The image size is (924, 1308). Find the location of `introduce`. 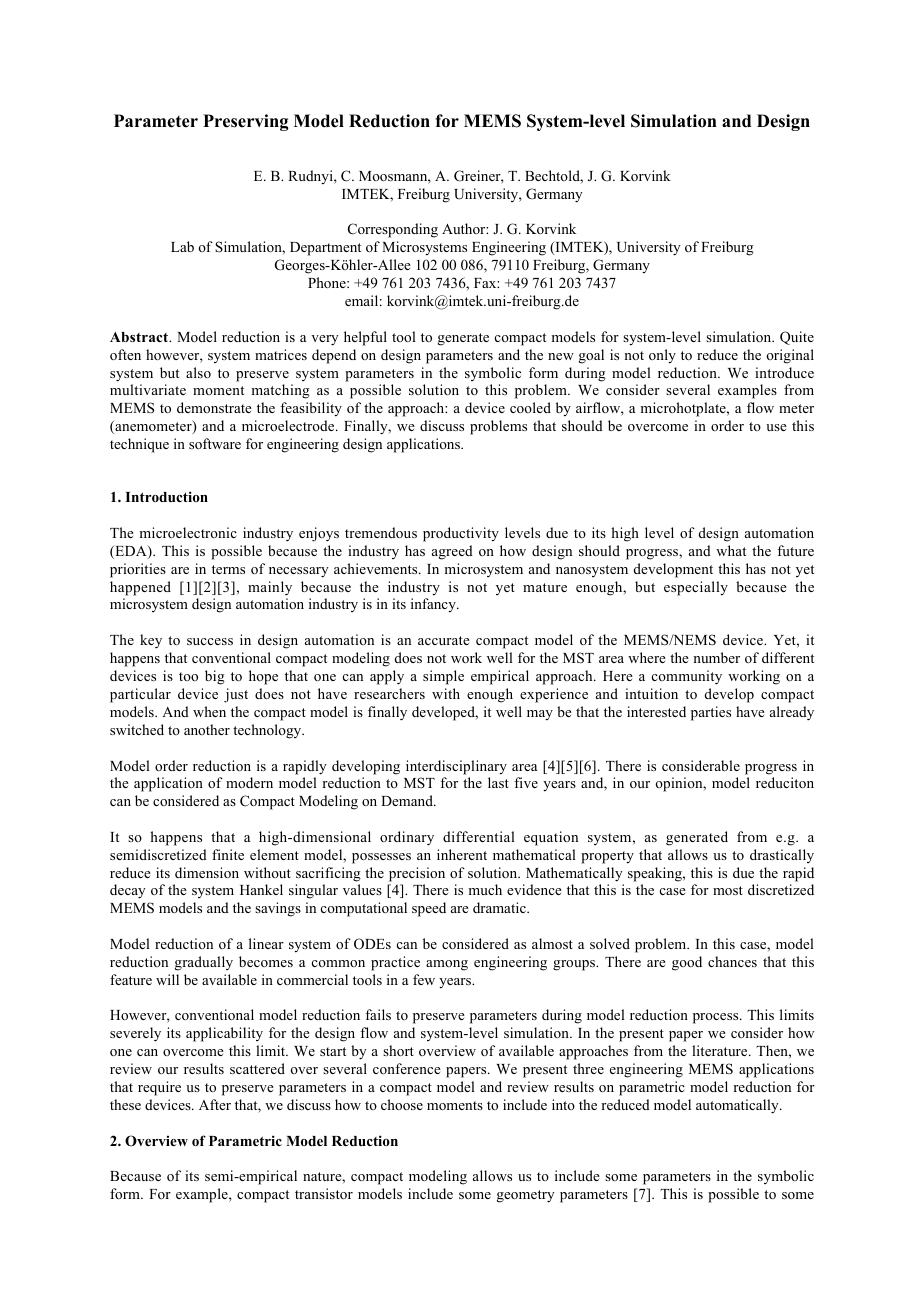

introduce is located at coordinates (784, 372).
